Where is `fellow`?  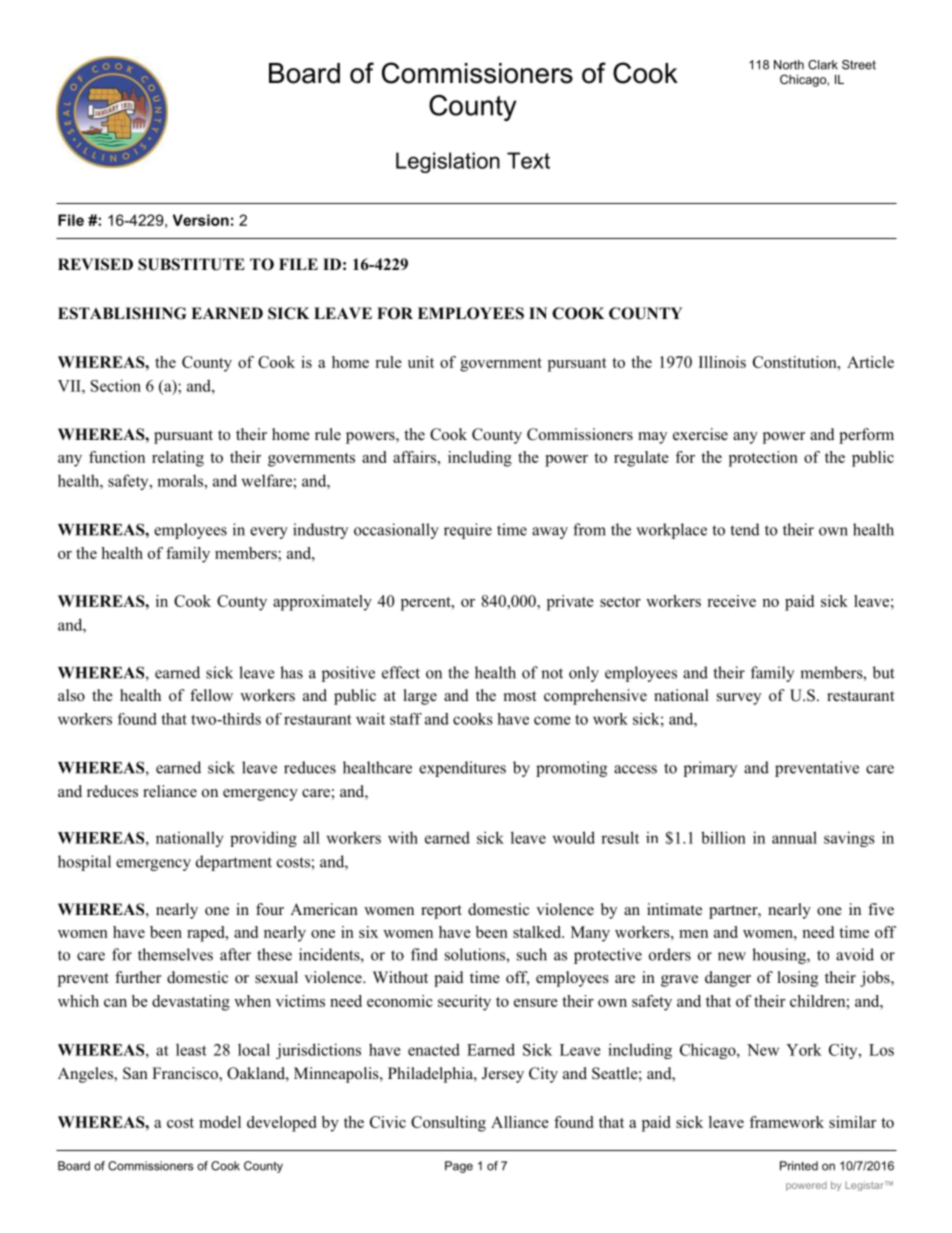
fellow is located at coordinates (211, 695).
